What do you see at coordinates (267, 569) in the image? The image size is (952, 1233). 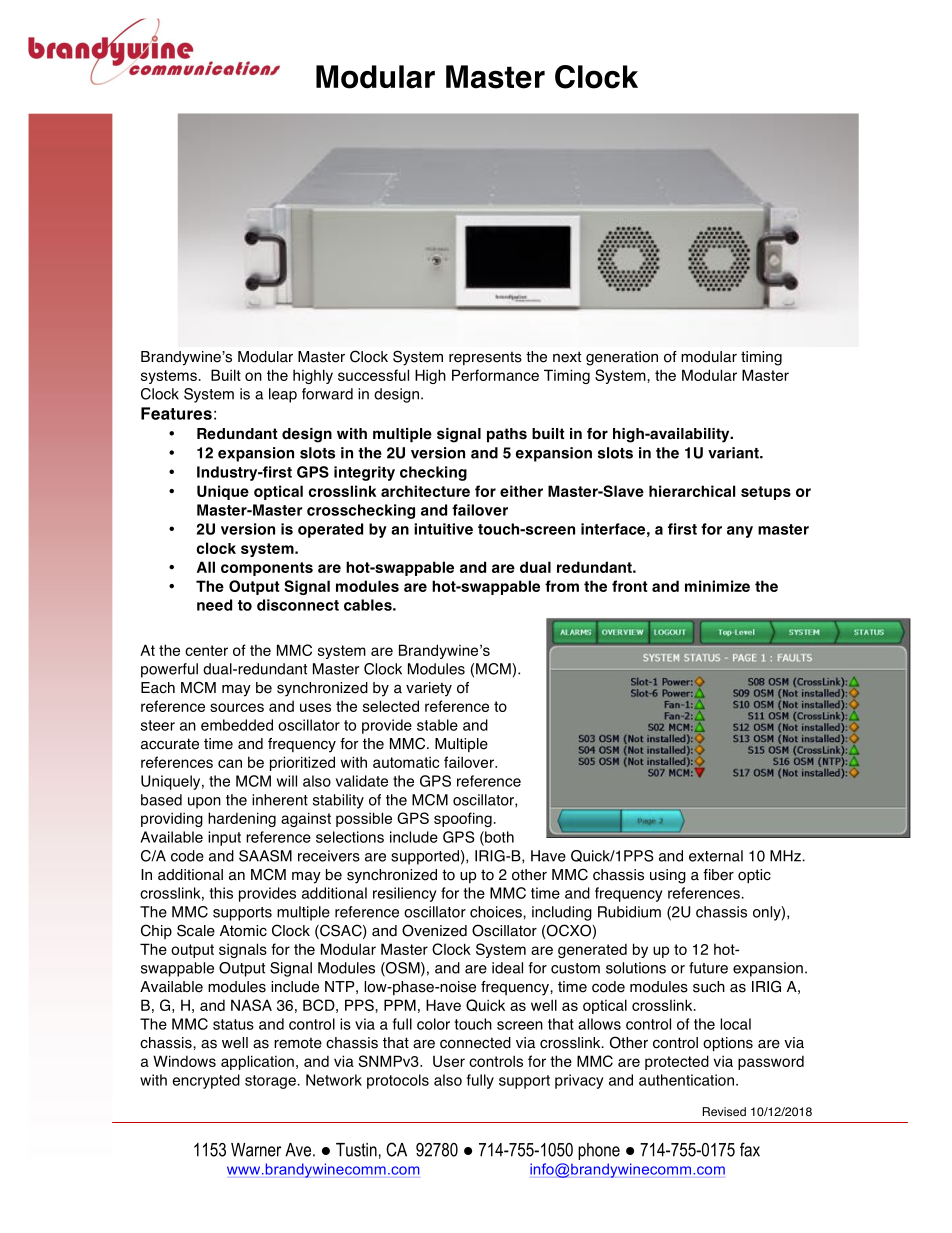 I see `components` at bounding box center [267, 569].
